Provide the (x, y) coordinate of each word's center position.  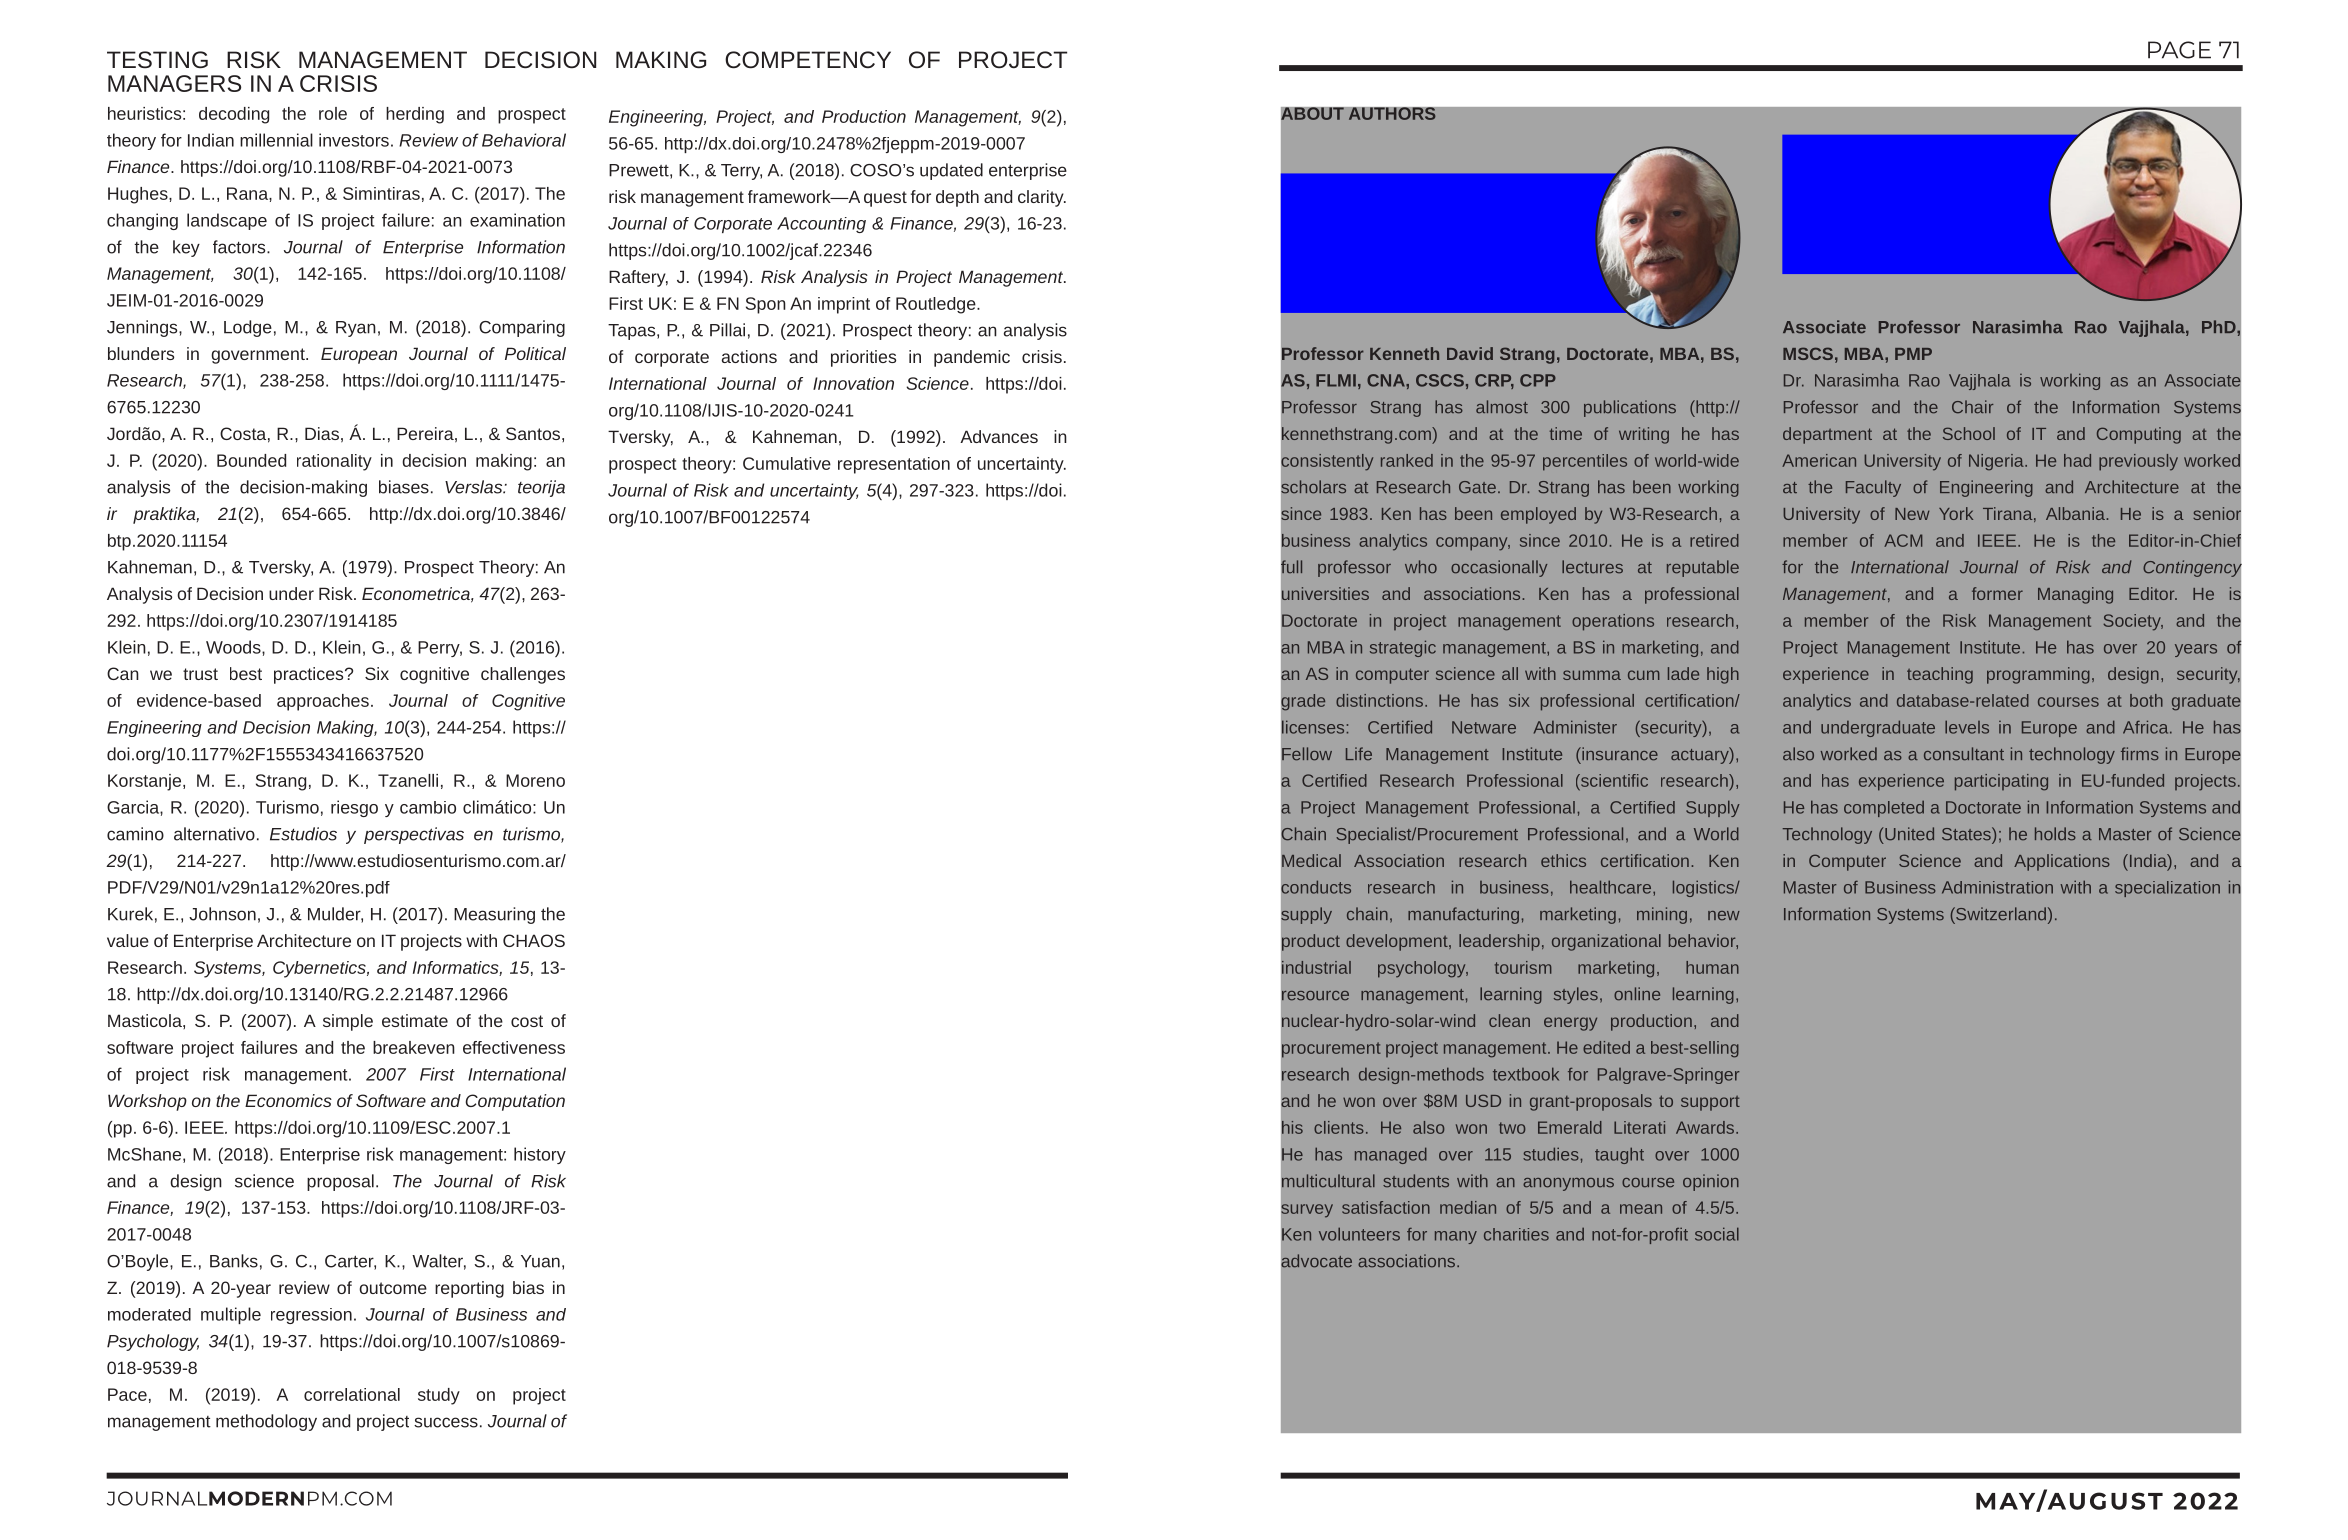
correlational (352, 1394)
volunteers (1359, 1234)
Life (1359, 754)
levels (1967, 727)
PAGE (2179, 50)
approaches (323, 702)
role (333, 113)
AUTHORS (1392, 113)
